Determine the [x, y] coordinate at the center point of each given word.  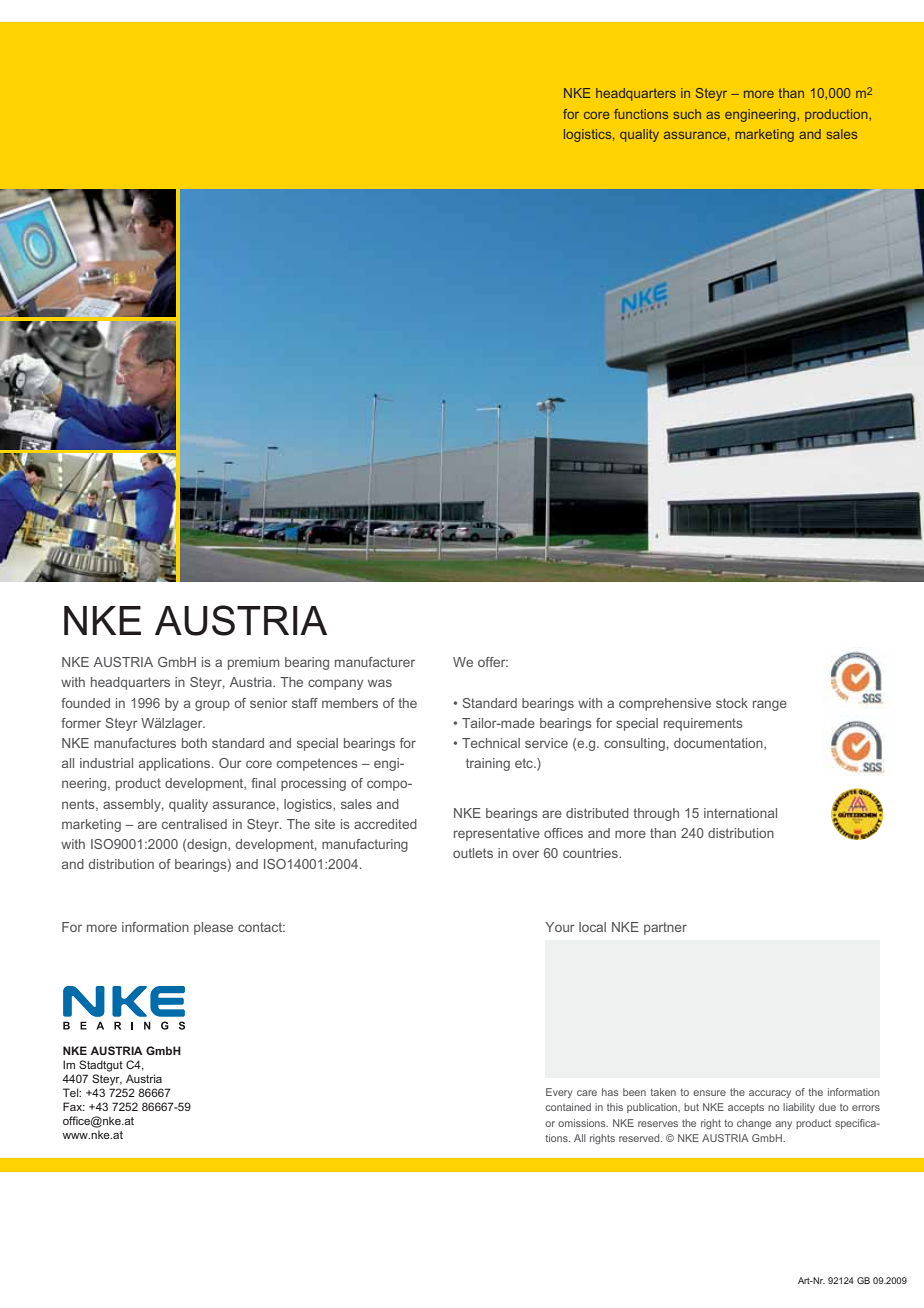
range [770, 705]
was [380, 683]
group [212, 705]
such [687, 114]
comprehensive [665, 704]
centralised [194, 824]
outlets [473, 853]
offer [493, 662]
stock [732, 703]
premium [253, 663]
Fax [74, 1106]
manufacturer [375, 662]
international [740, 813]
